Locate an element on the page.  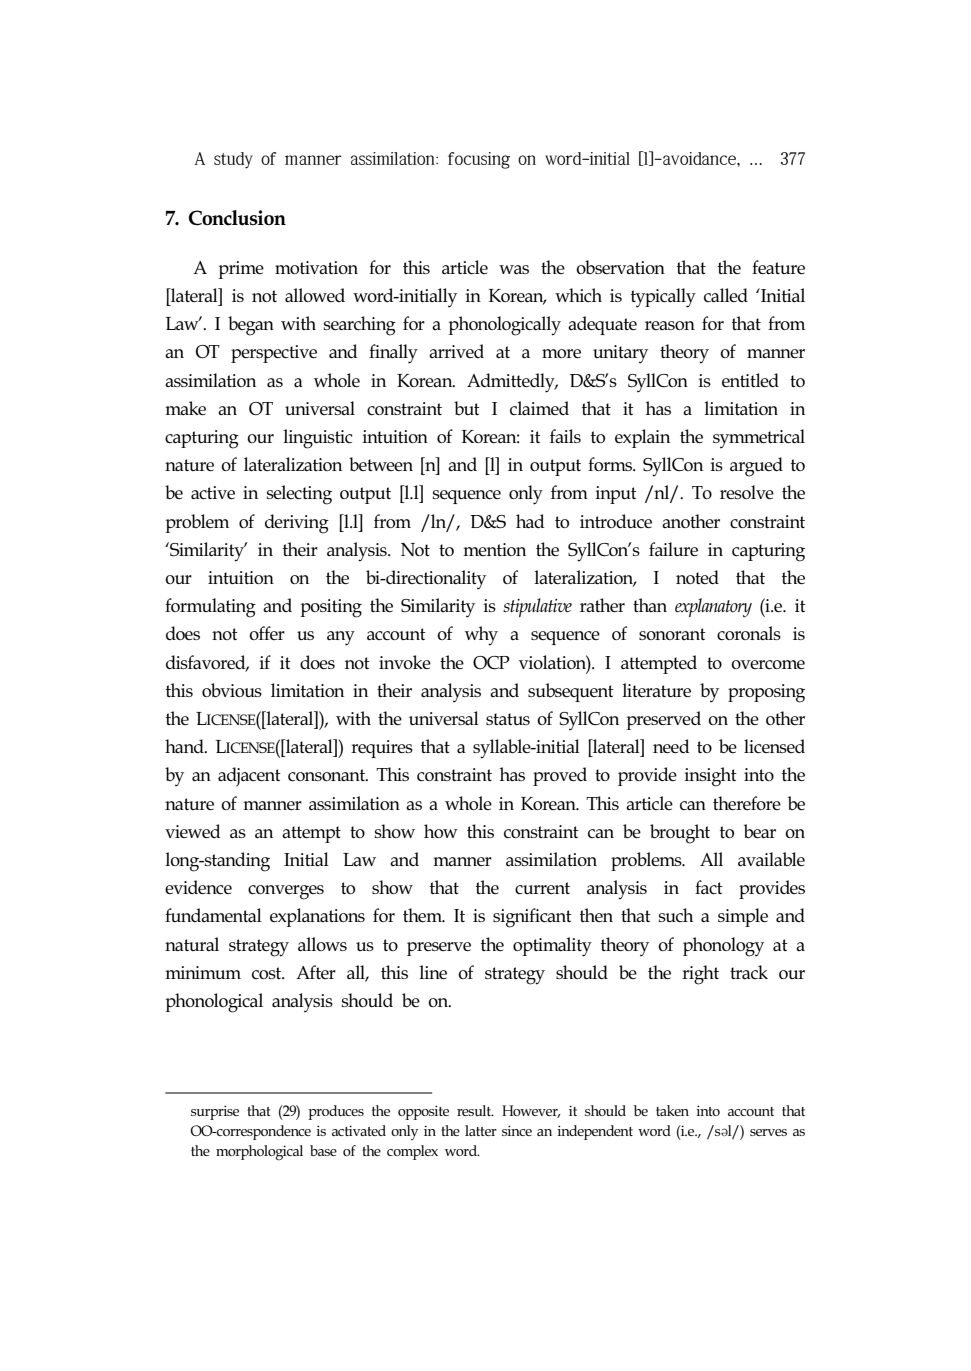
offer is located at coordinates (267, 633).
